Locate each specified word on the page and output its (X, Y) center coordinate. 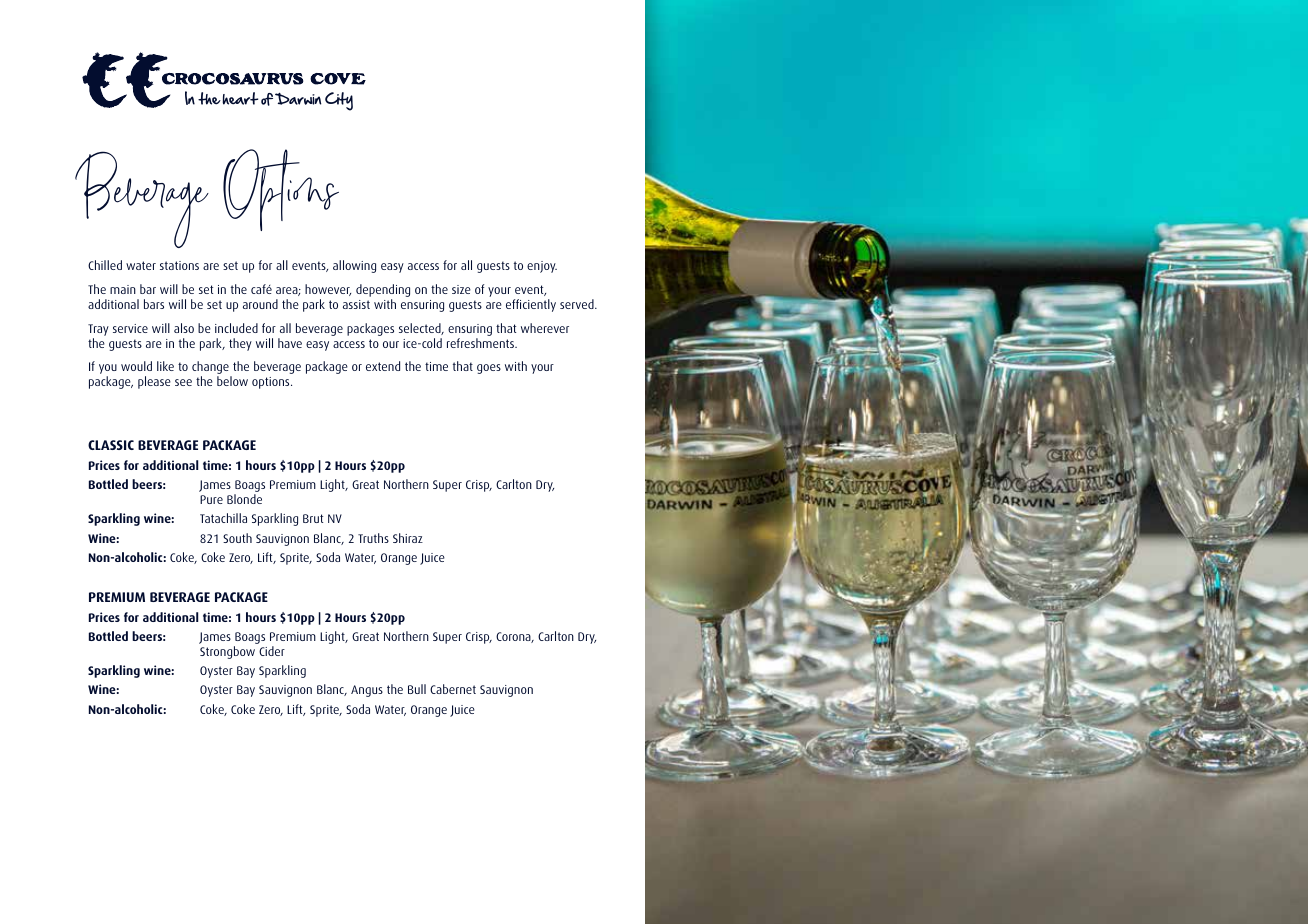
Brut (313, 518)
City (339, 101)
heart (240, 98)
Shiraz (408, 538)
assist (356, 304)
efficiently (531, 305)
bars (154, 304)
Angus (367, 691)
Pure (211, 499)
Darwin (298, 98)
